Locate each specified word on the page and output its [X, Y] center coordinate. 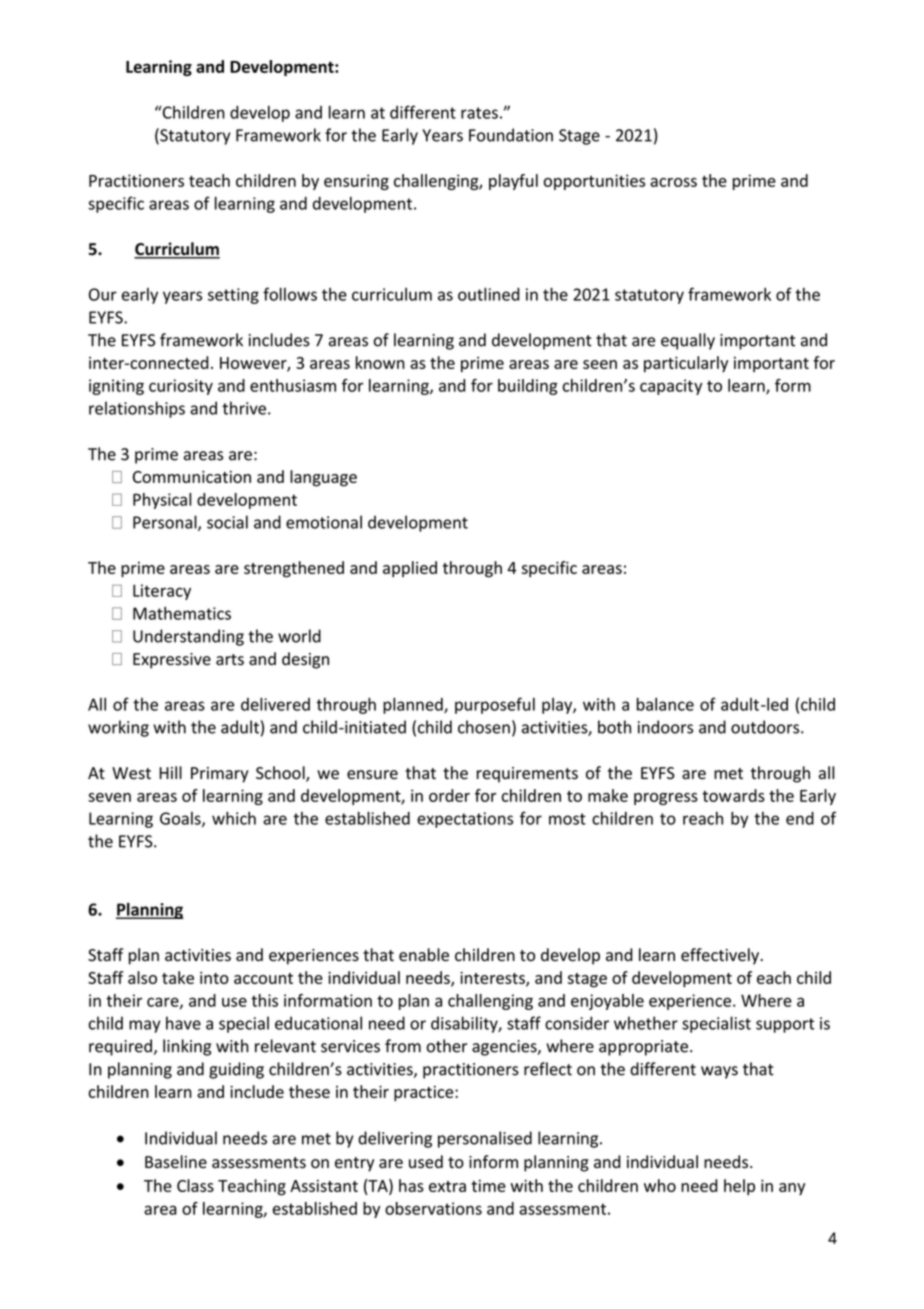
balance [665, 704]
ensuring [356, 182]
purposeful [495, 705]
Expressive [172, 661]
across [673, 182]
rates [479, 113]
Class [195, 1185]
